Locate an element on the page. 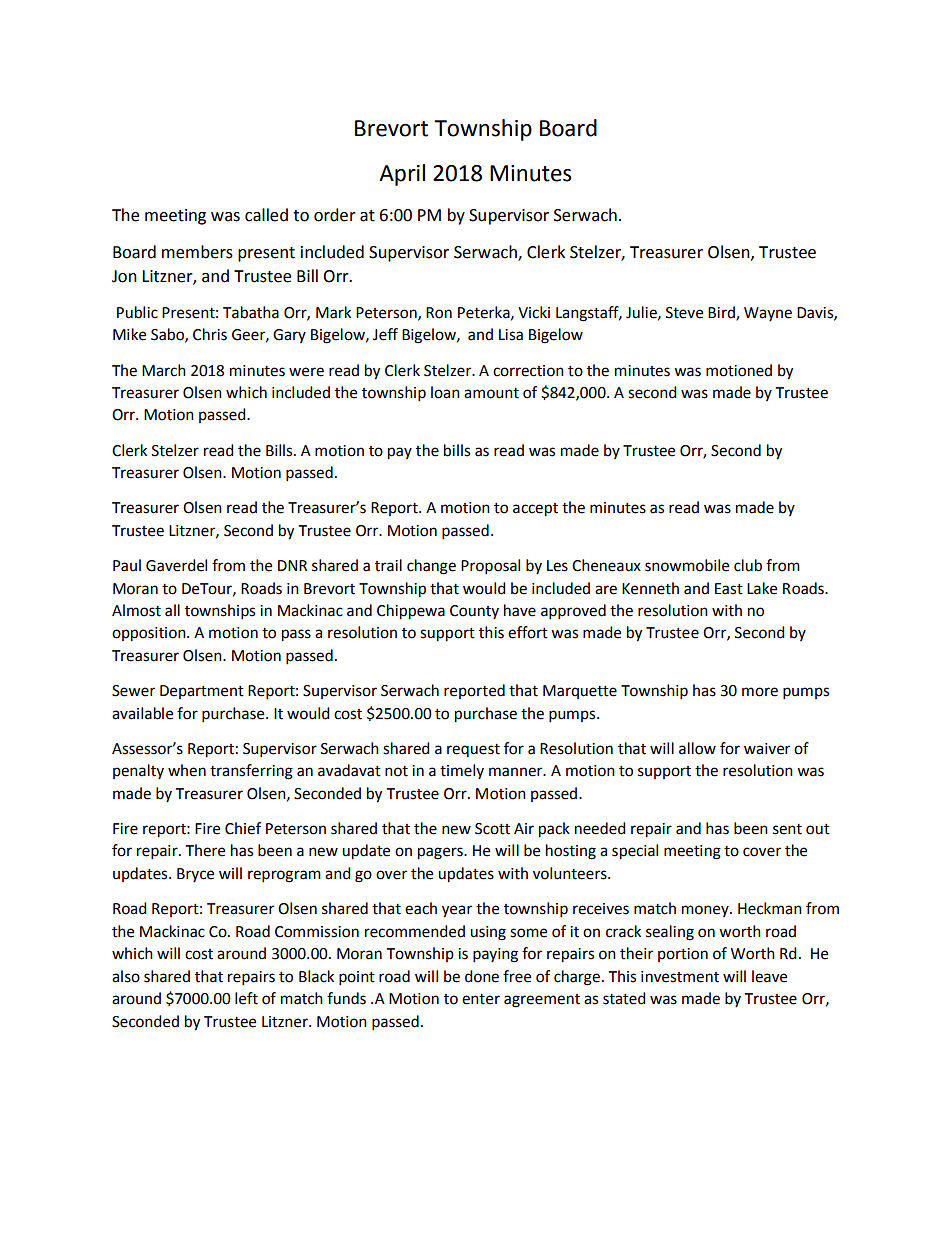 This page has height=1233, width=952. Bird is located at coordinates (722, 313).
